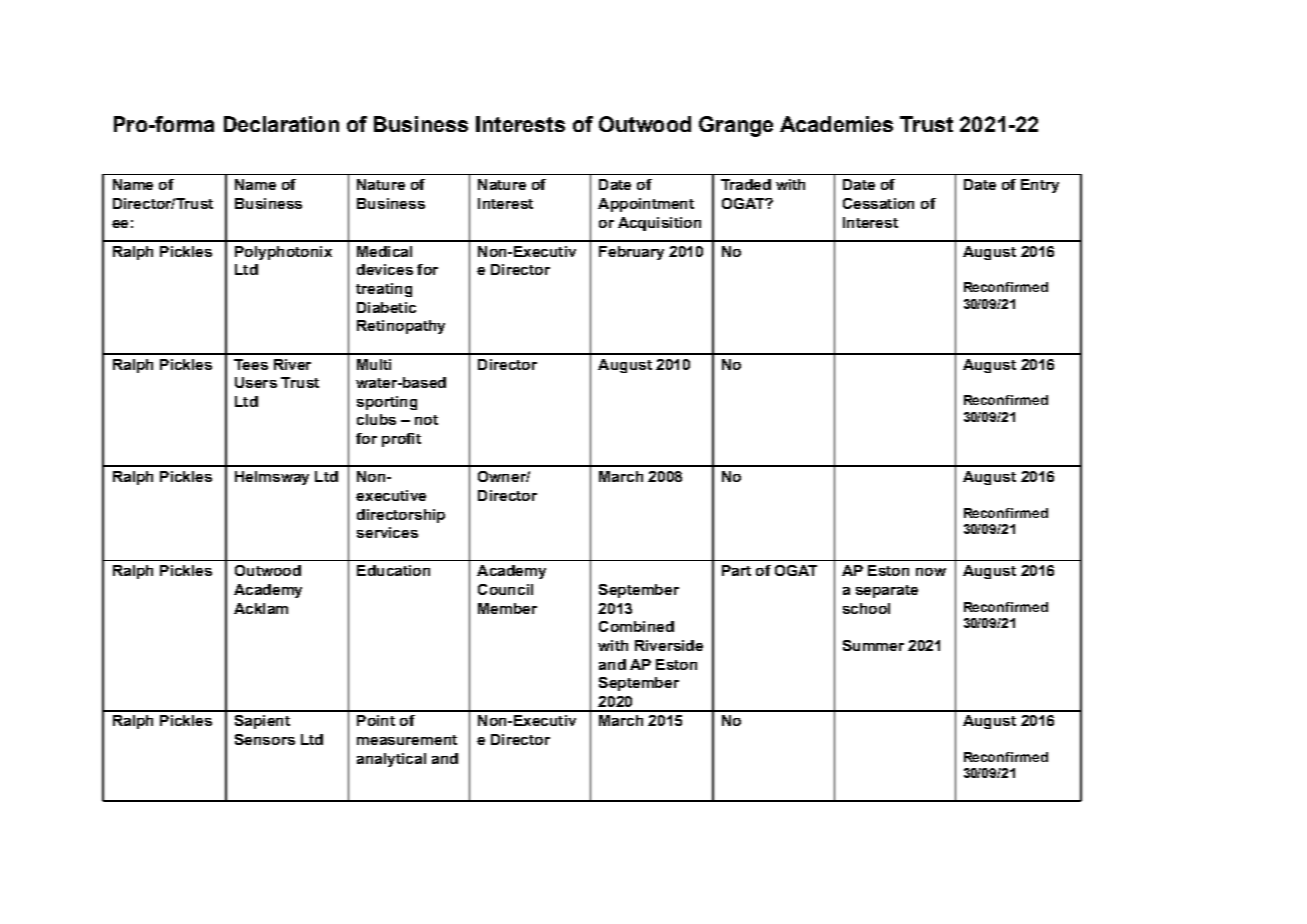  What do you see at coordinates (836, 124) in the image?
I see `Academies` at bounding box center [836, 124].
